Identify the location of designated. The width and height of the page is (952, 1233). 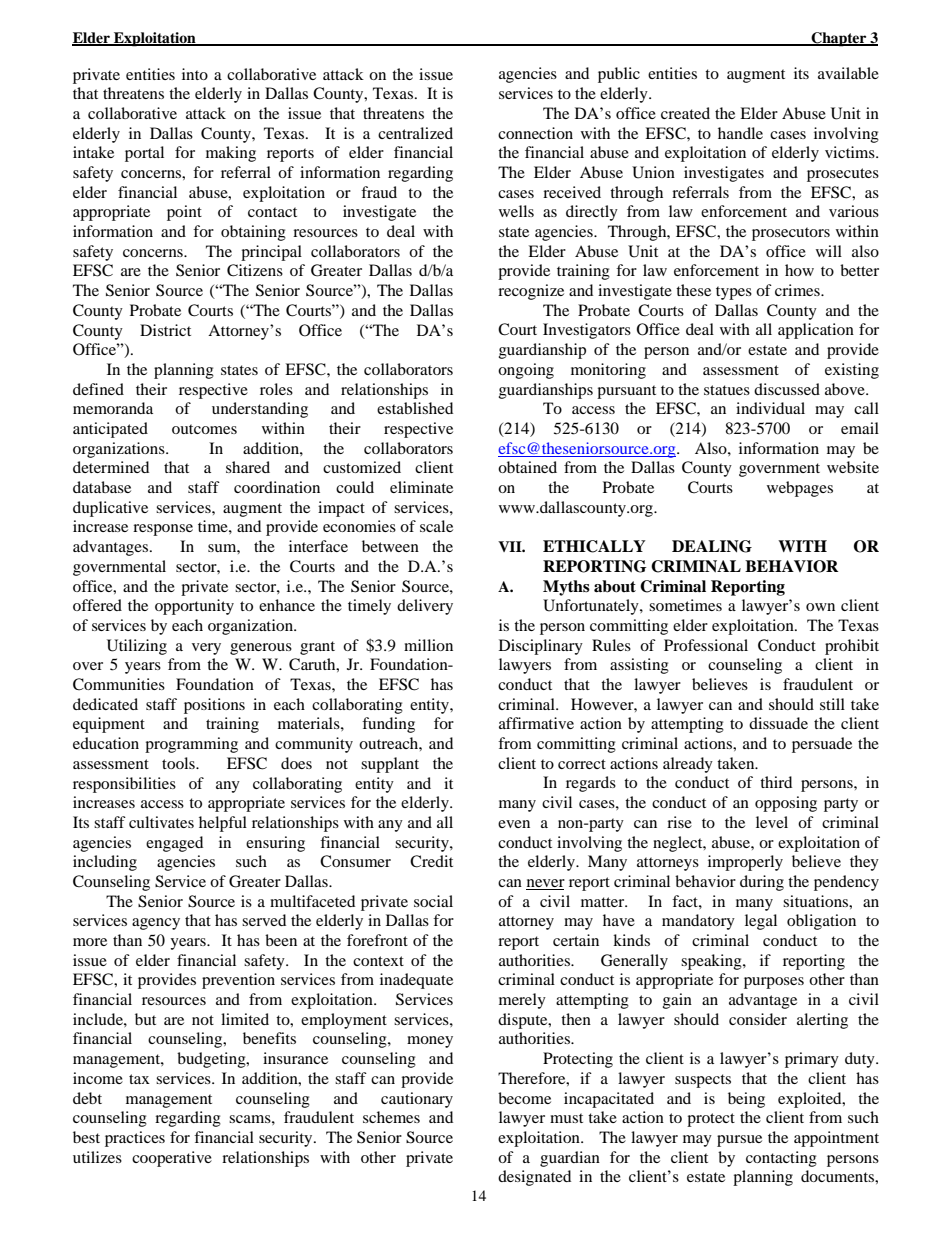
(534, 1178).
